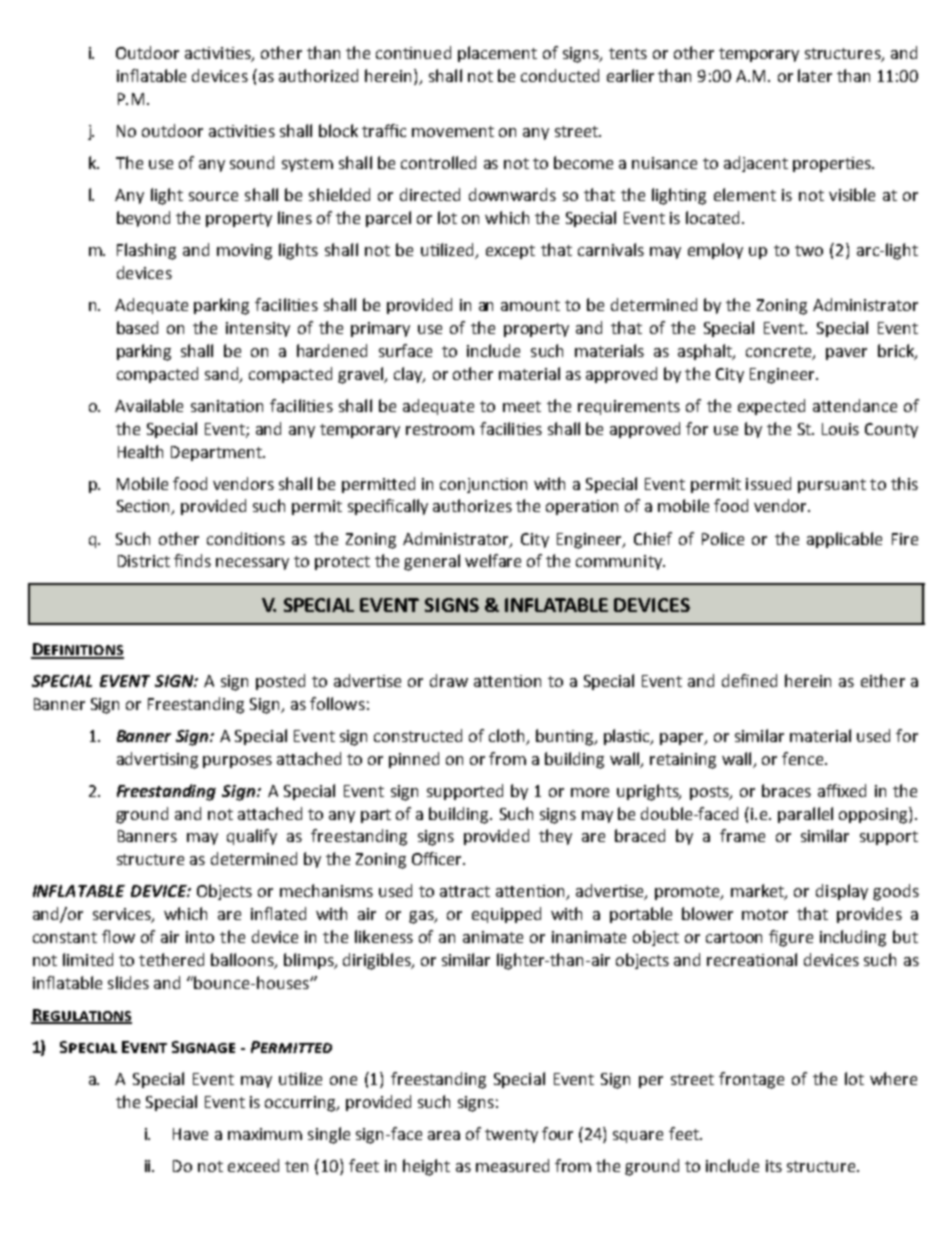 Image resolution: width=952 pixels, height=1233 pixels. Describe the element at coordinates (144, 561) in the page. I see `District` at that location.
